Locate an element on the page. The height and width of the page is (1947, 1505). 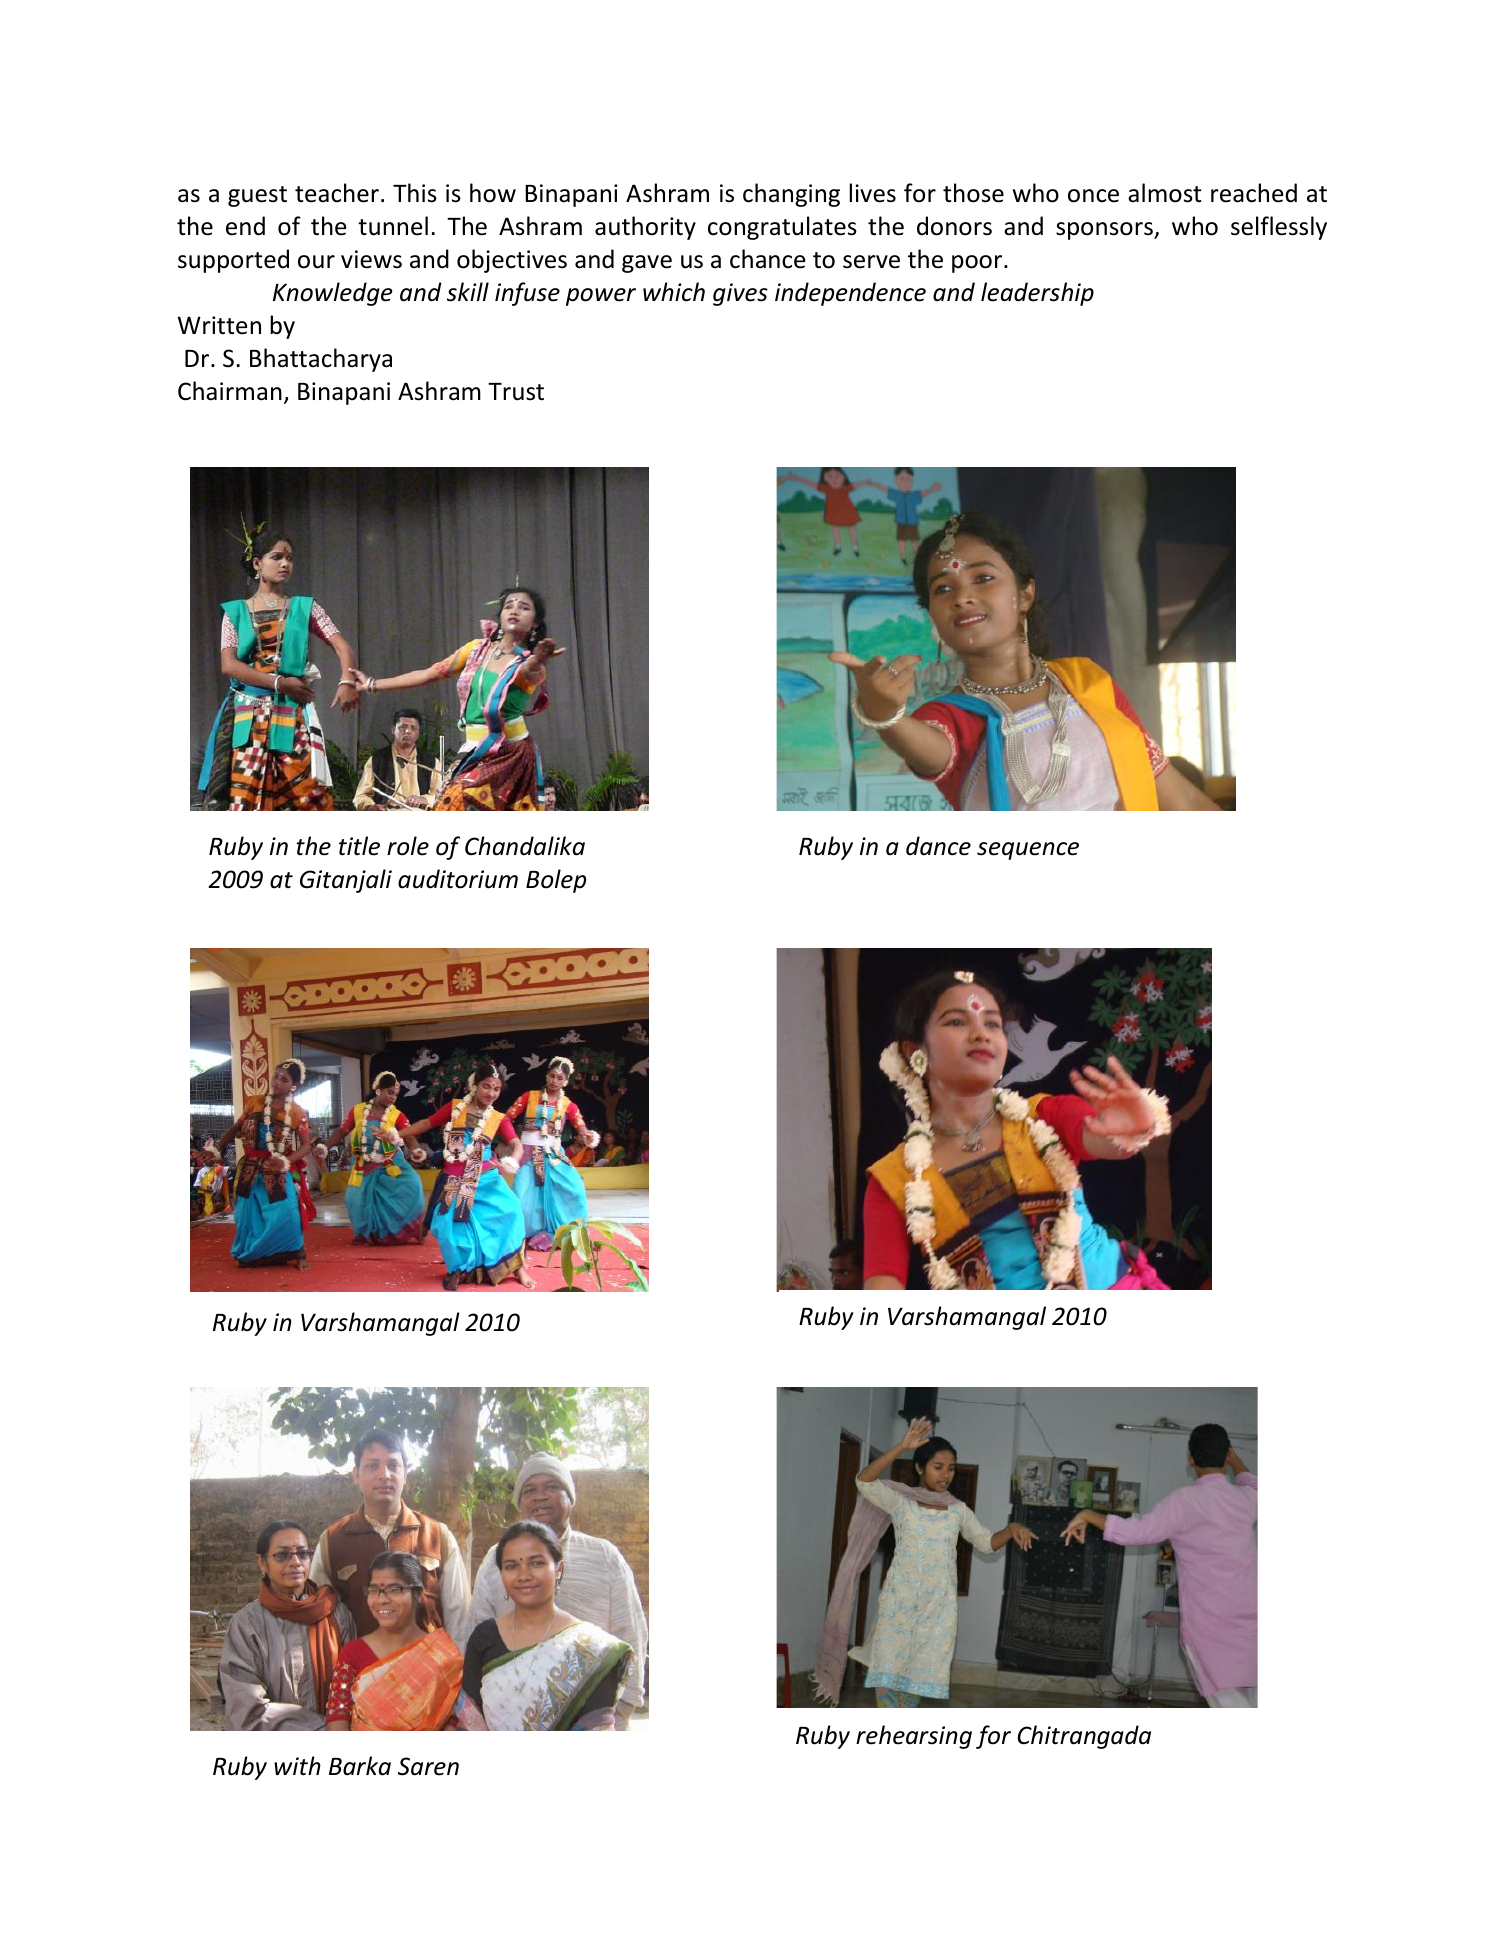
sequence is located at coordinates (1028, 851).
